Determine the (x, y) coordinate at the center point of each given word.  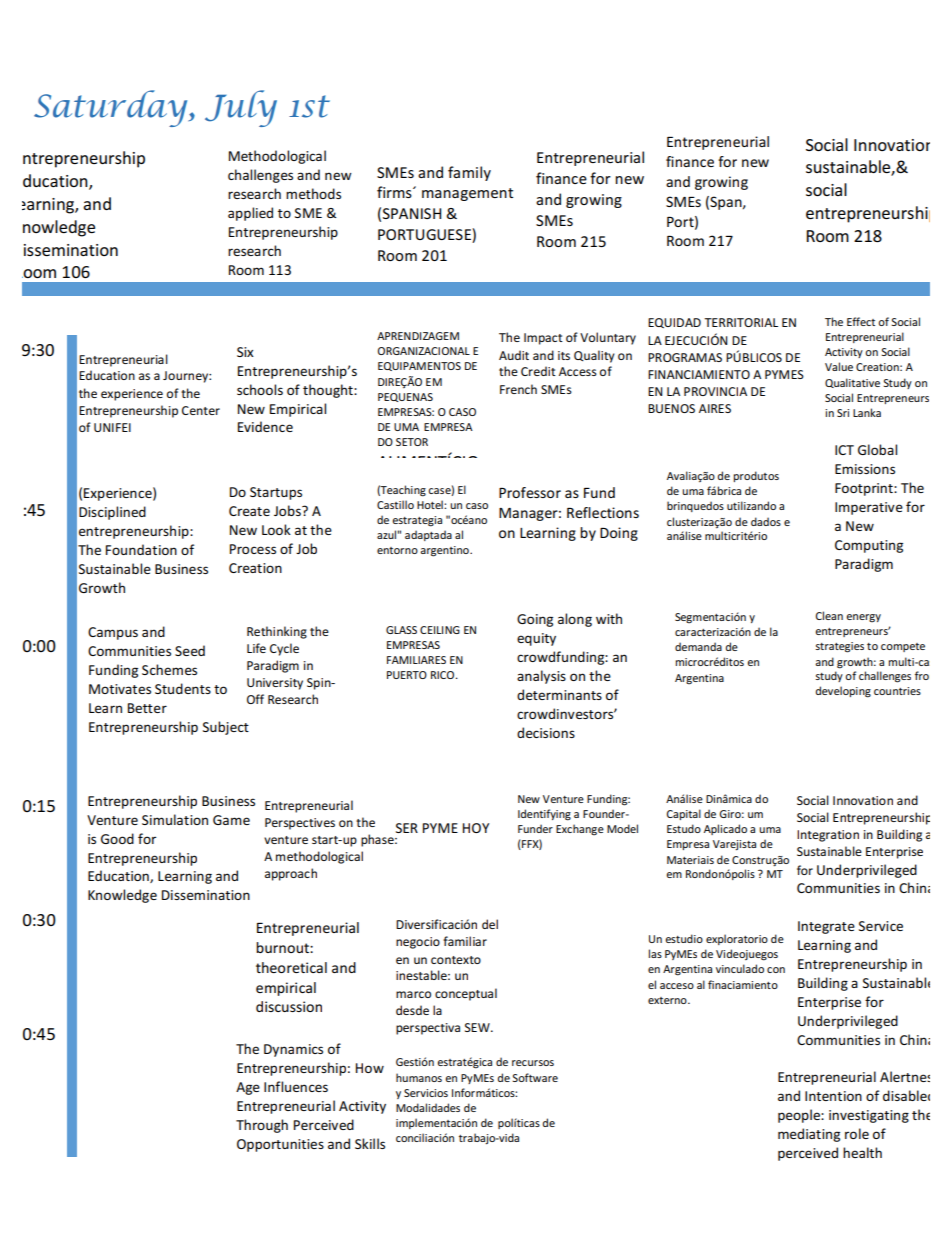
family (469, 173)
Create (249, 511)
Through (262, 1126)
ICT (844, 450)
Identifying (544, 815)
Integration (828, 836)
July (241, 108)
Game (231, 820)
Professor (530, 492)
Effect (861, 321)
